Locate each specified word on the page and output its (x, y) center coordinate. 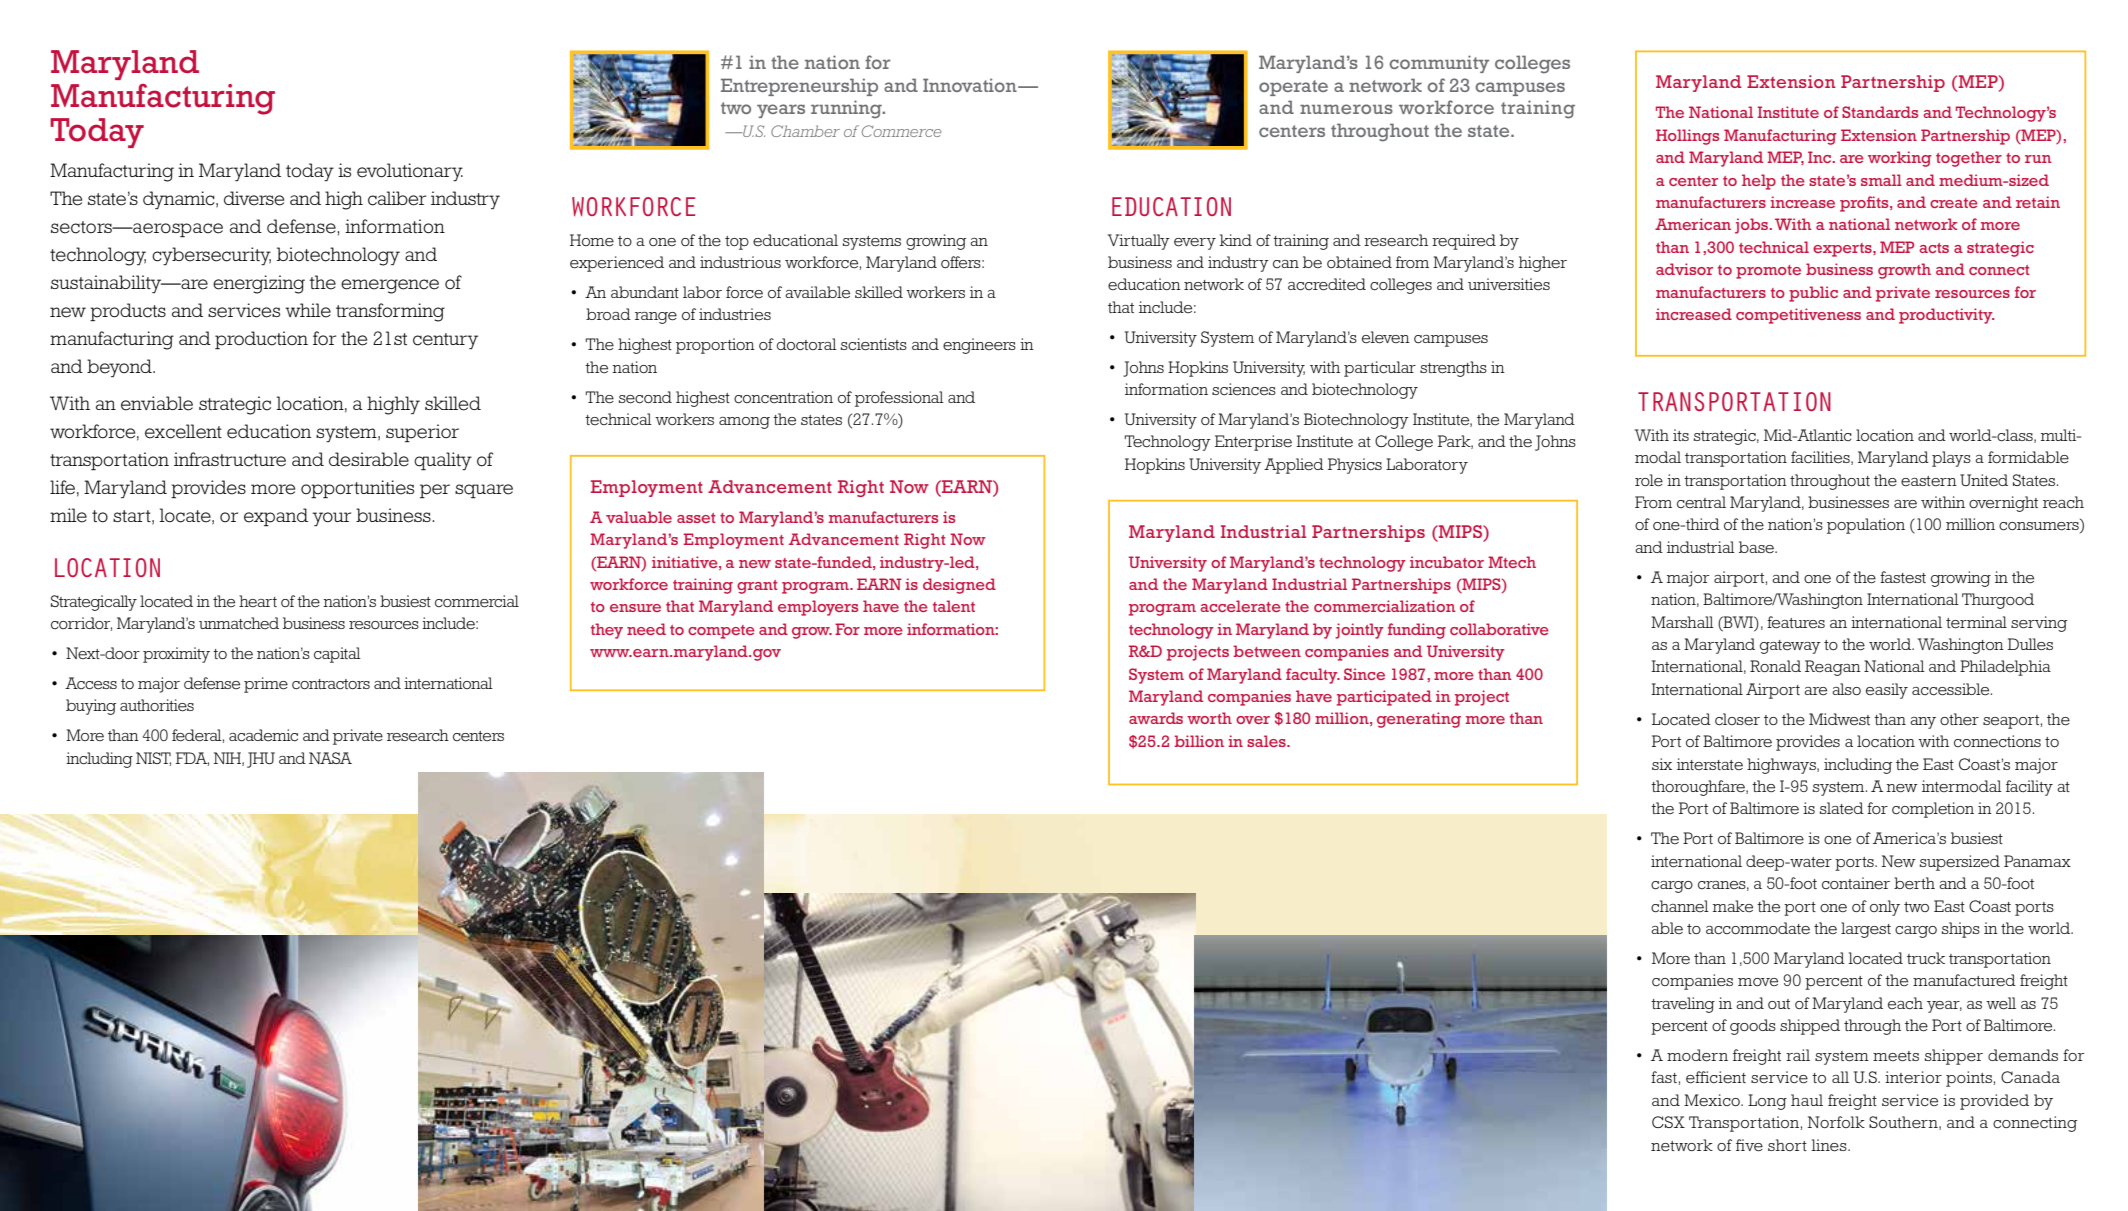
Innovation (971, 85)
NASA (330, 758)
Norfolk (1836, 1122)
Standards (1880, 112)
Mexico (1713, 1100)
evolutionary (410, 172)
